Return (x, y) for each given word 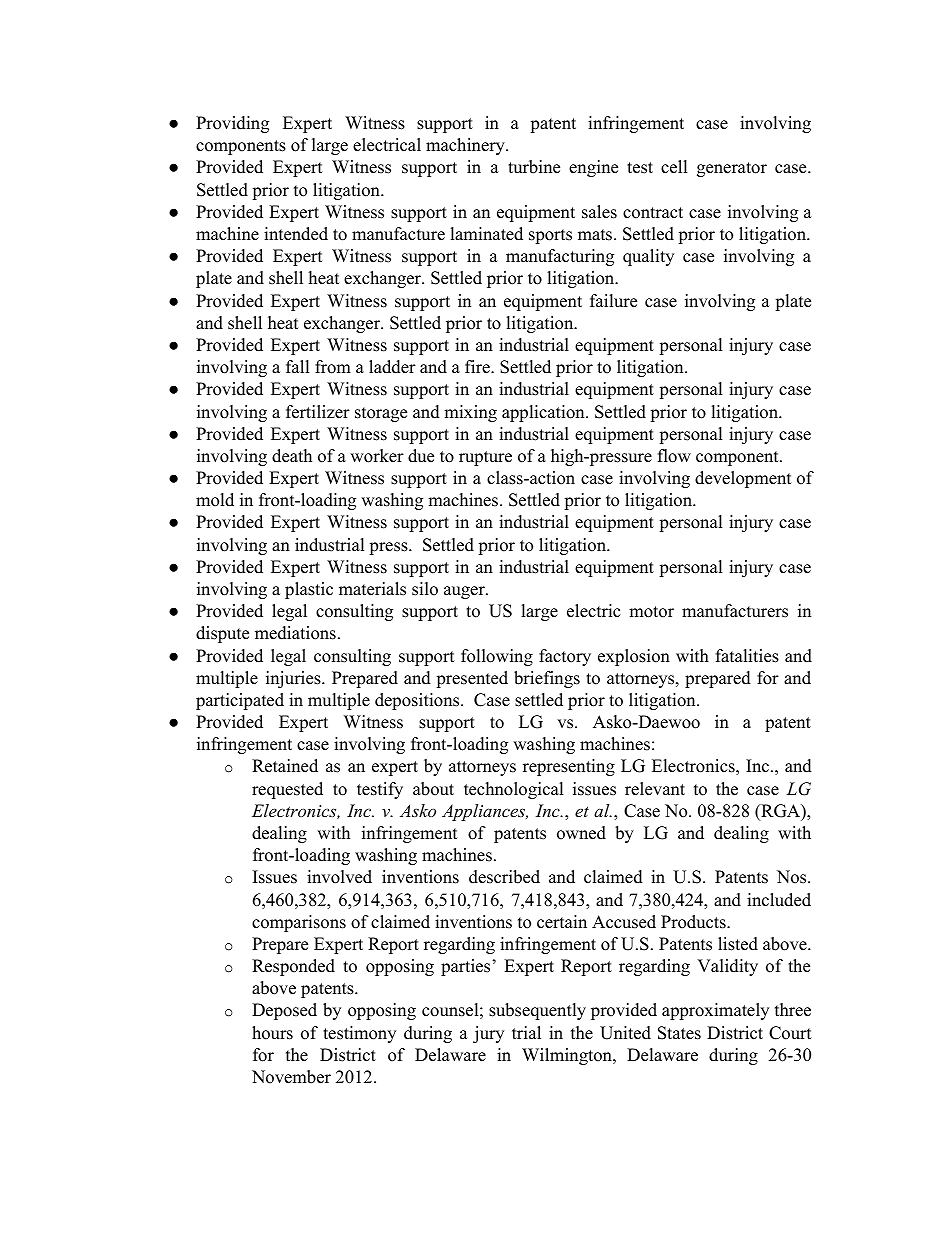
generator (732, 169)
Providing (232, 124)
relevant (655, 789)
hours (272, 1033)
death (292, 456)
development (743, 479)
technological (514, 790)
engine (593, 168)
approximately (715, 1011)
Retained (285, 766)
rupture (485, 458)
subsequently (537, 1011)
